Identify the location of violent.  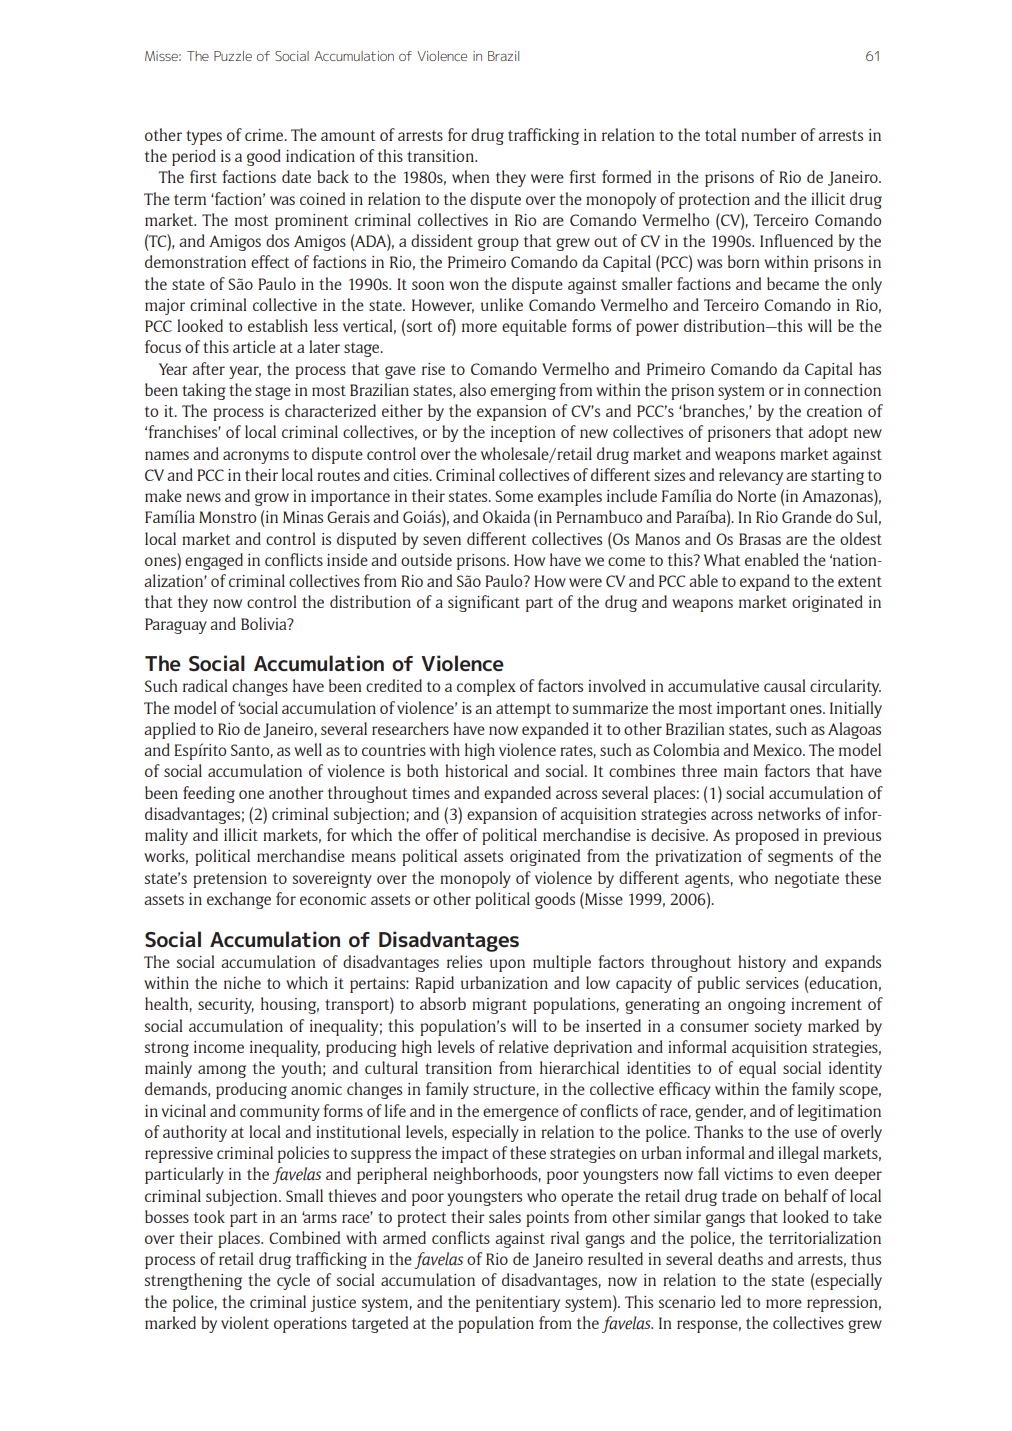
(245, 1322).
